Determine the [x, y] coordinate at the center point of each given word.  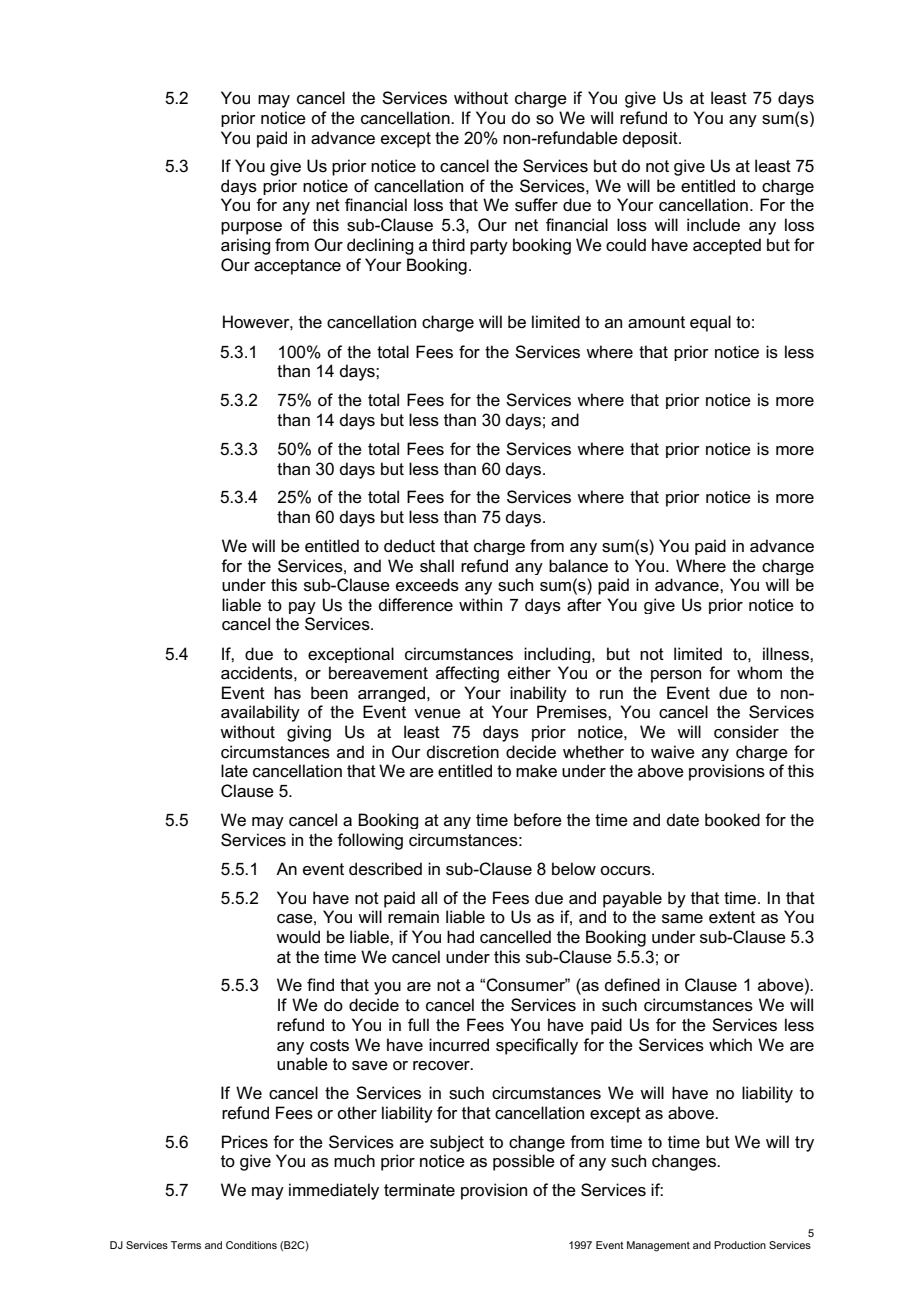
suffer [536, 205]
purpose [251, 228]
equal [710, 323]
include [713, 225]
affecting [467, 674]
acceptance [297, 267]
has [287, 693]
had [460, 936]
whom [759, 673]
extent [732, 917]
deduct [409, 546]
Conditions [251, 1245]
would [298, 937]
